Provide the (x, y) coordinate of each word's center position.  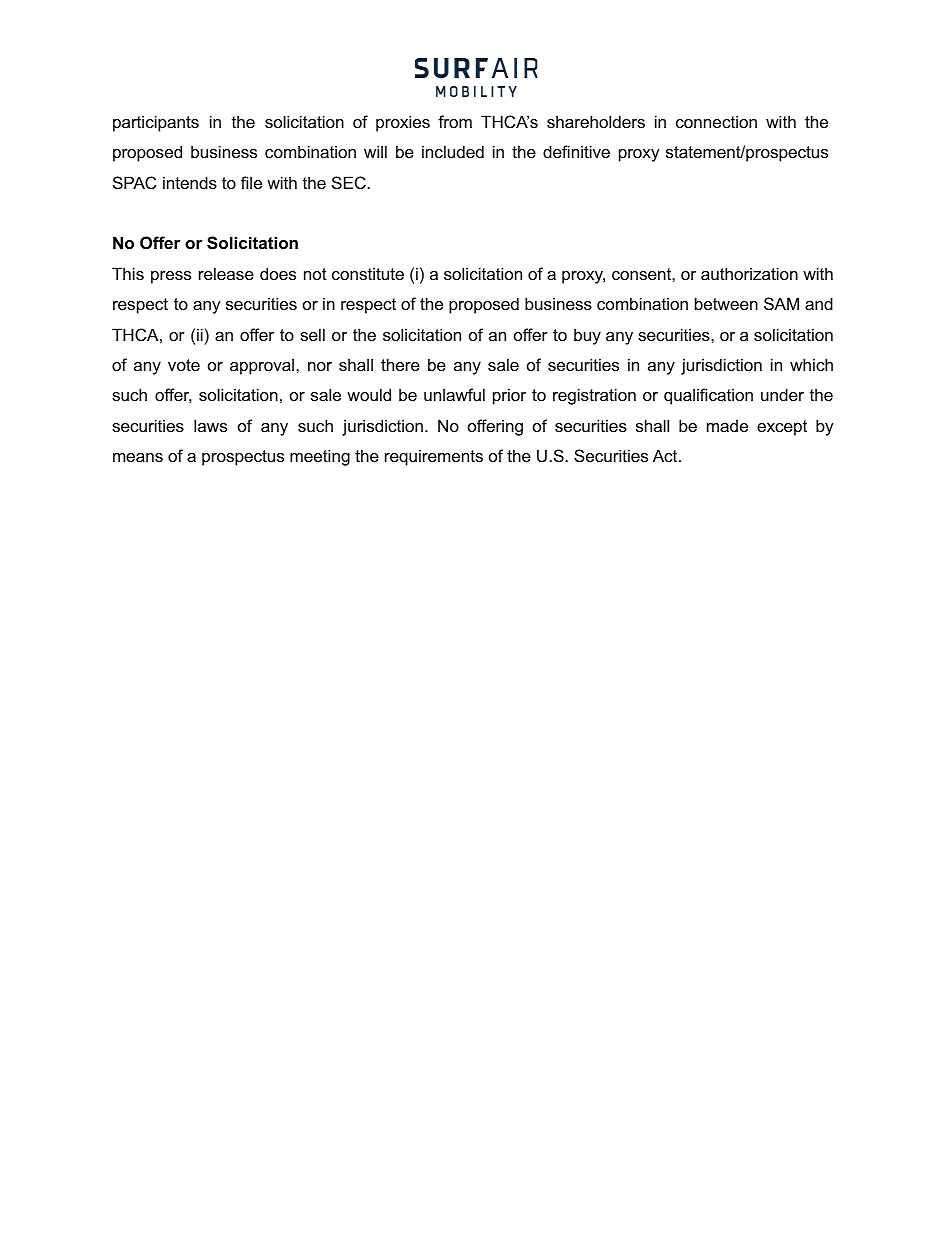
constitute (368, 273)
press (171, 277)
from (455, 121)
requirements (434, 457)
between (726, 303)
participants (156, 123)
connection (716, 121)
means (138, 457)
